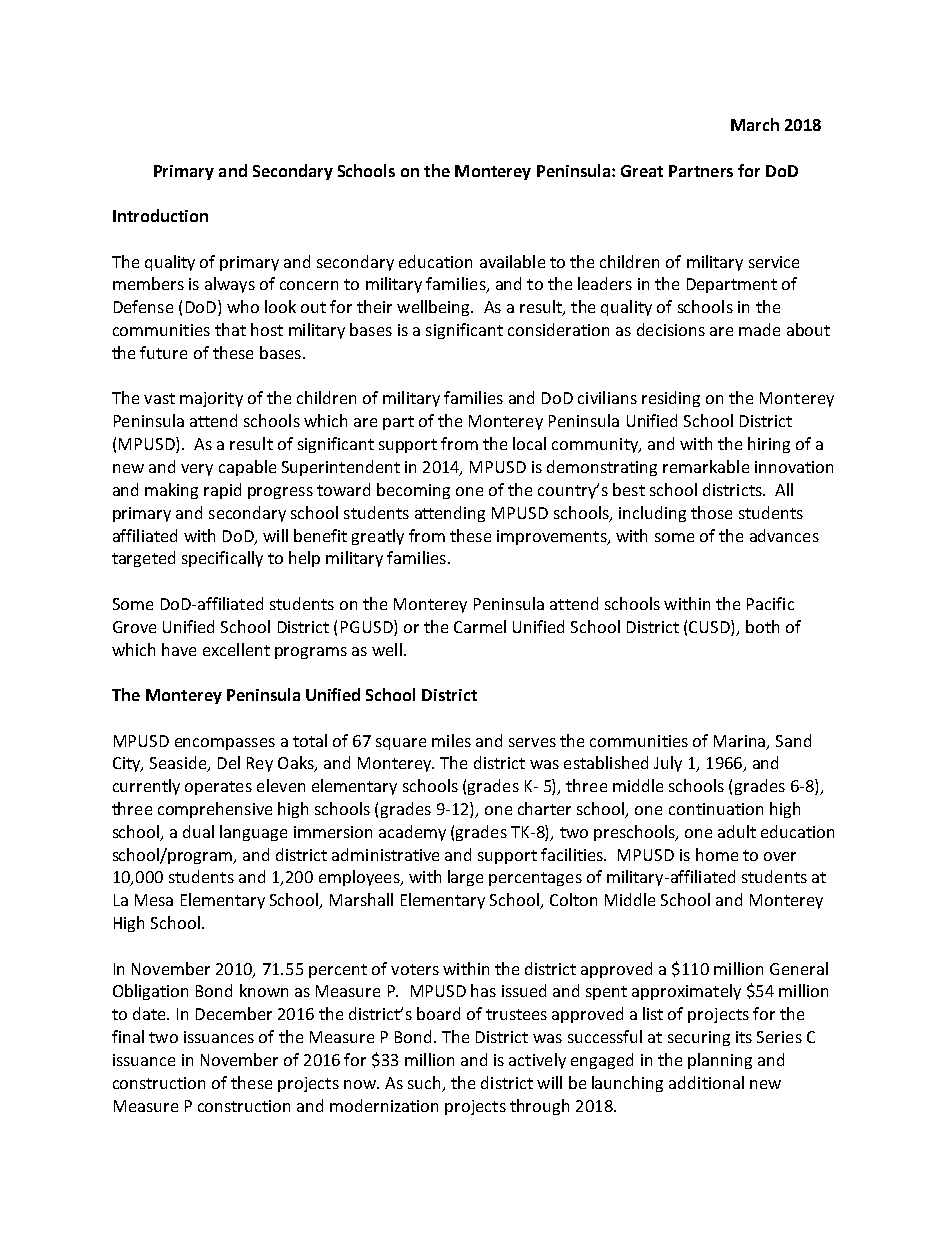 The image size is (952, 1233). Describe the element at coordinates (706, 1082) in the screenshot. I see `additional` at that location.
